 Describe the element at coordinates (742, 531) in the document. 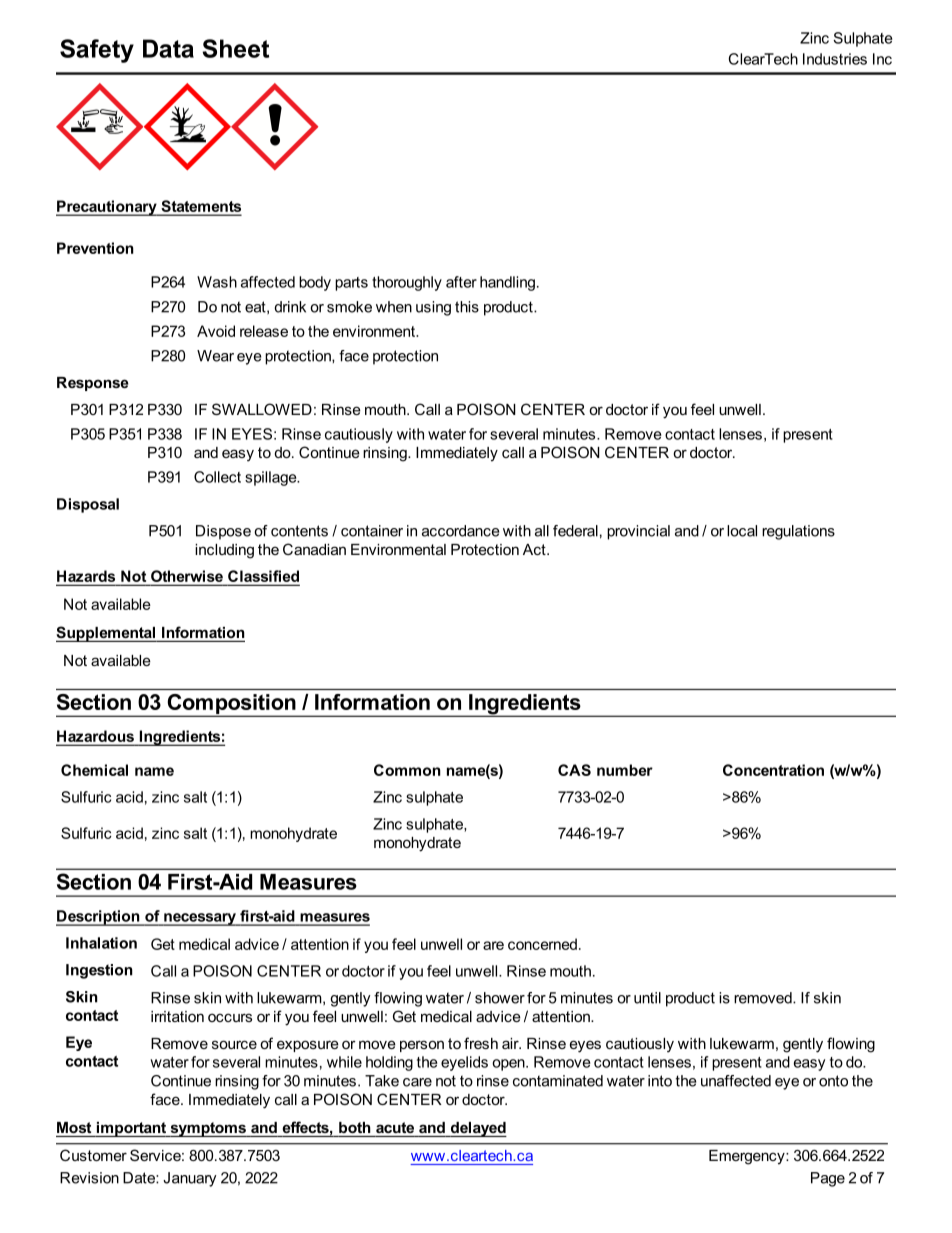

I see `local` at that location.
